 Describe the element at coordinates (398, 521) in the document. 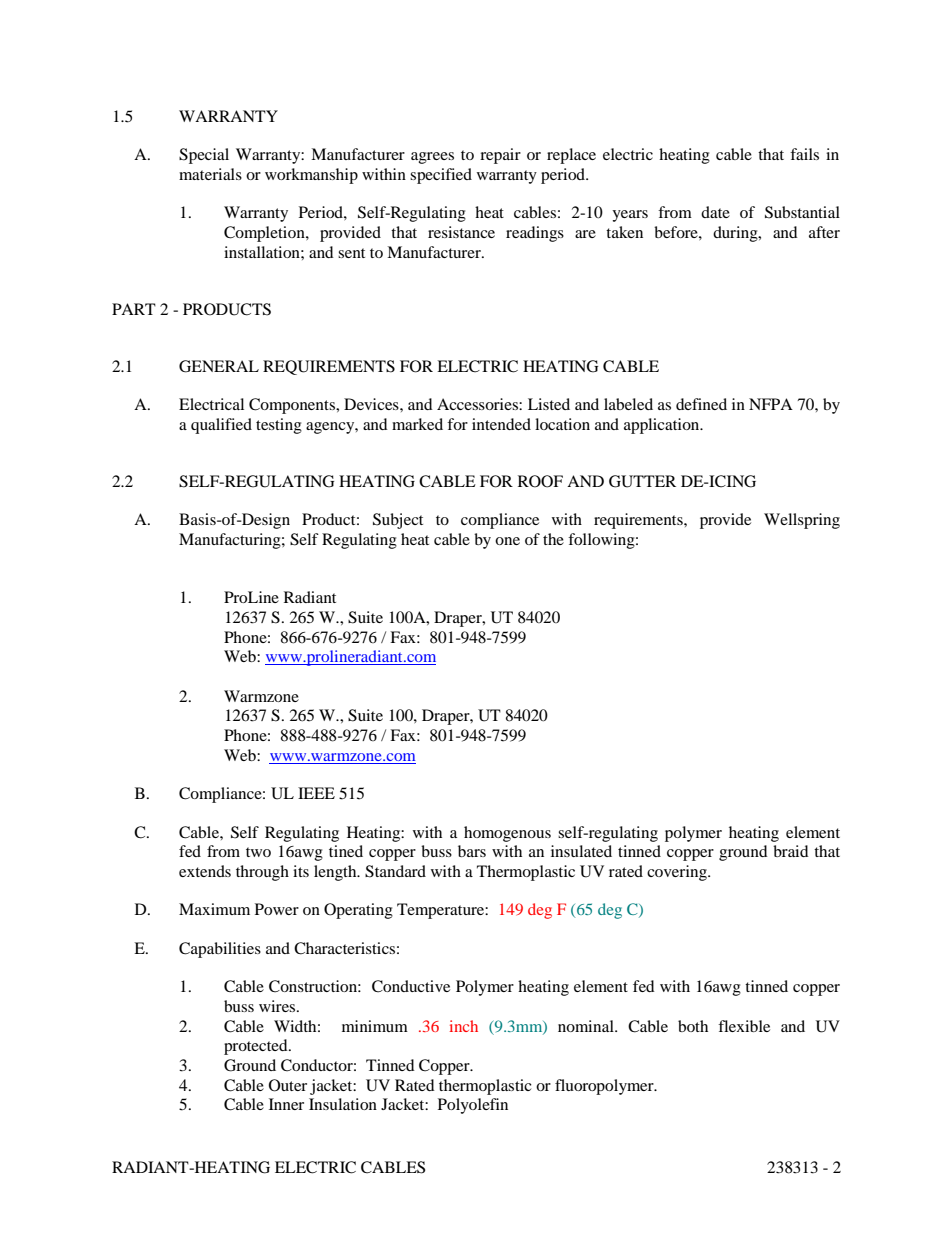

I see `Subject` at that location.
